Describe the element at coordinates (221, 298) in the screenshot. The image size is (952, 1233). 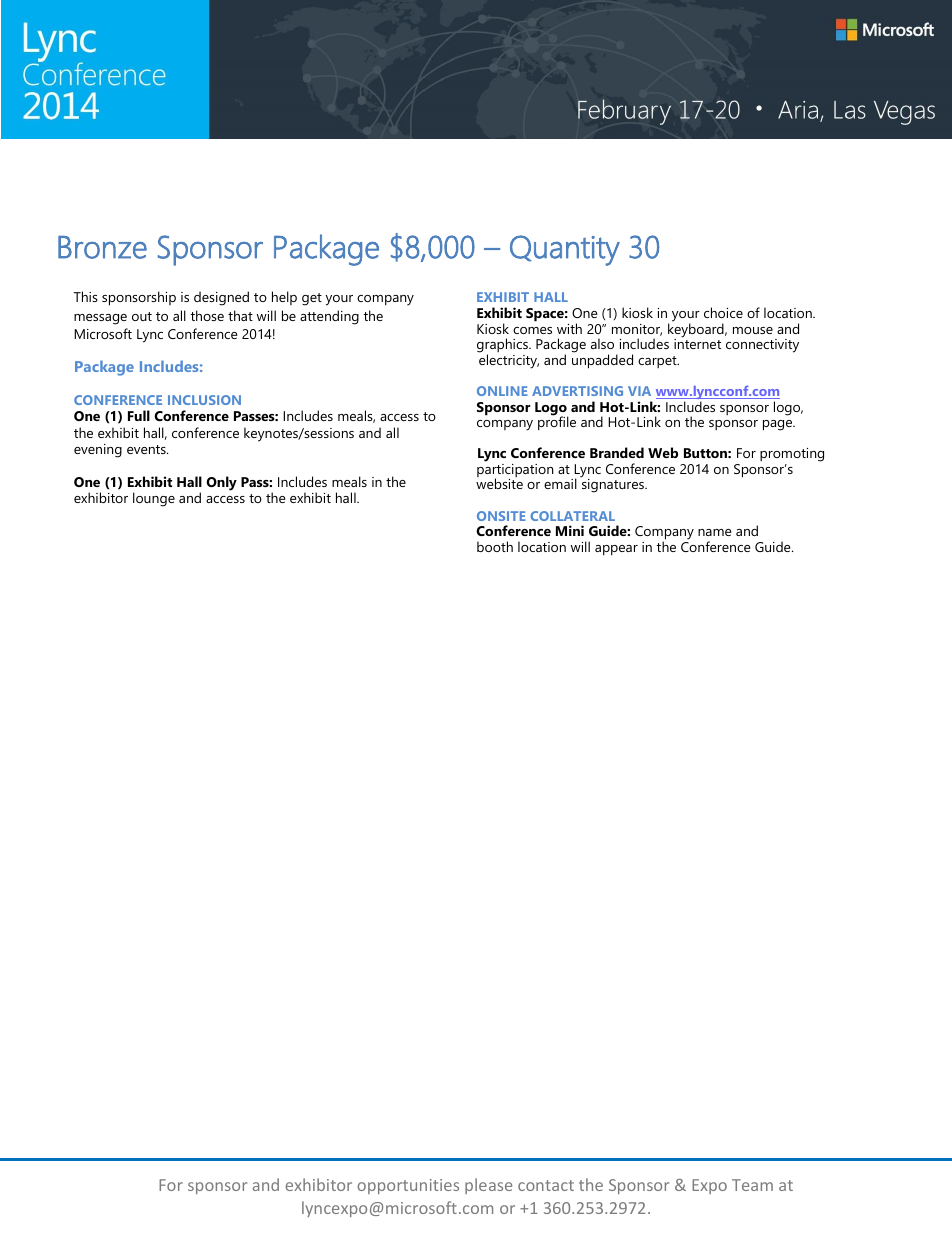
I see `designed` at that location.
